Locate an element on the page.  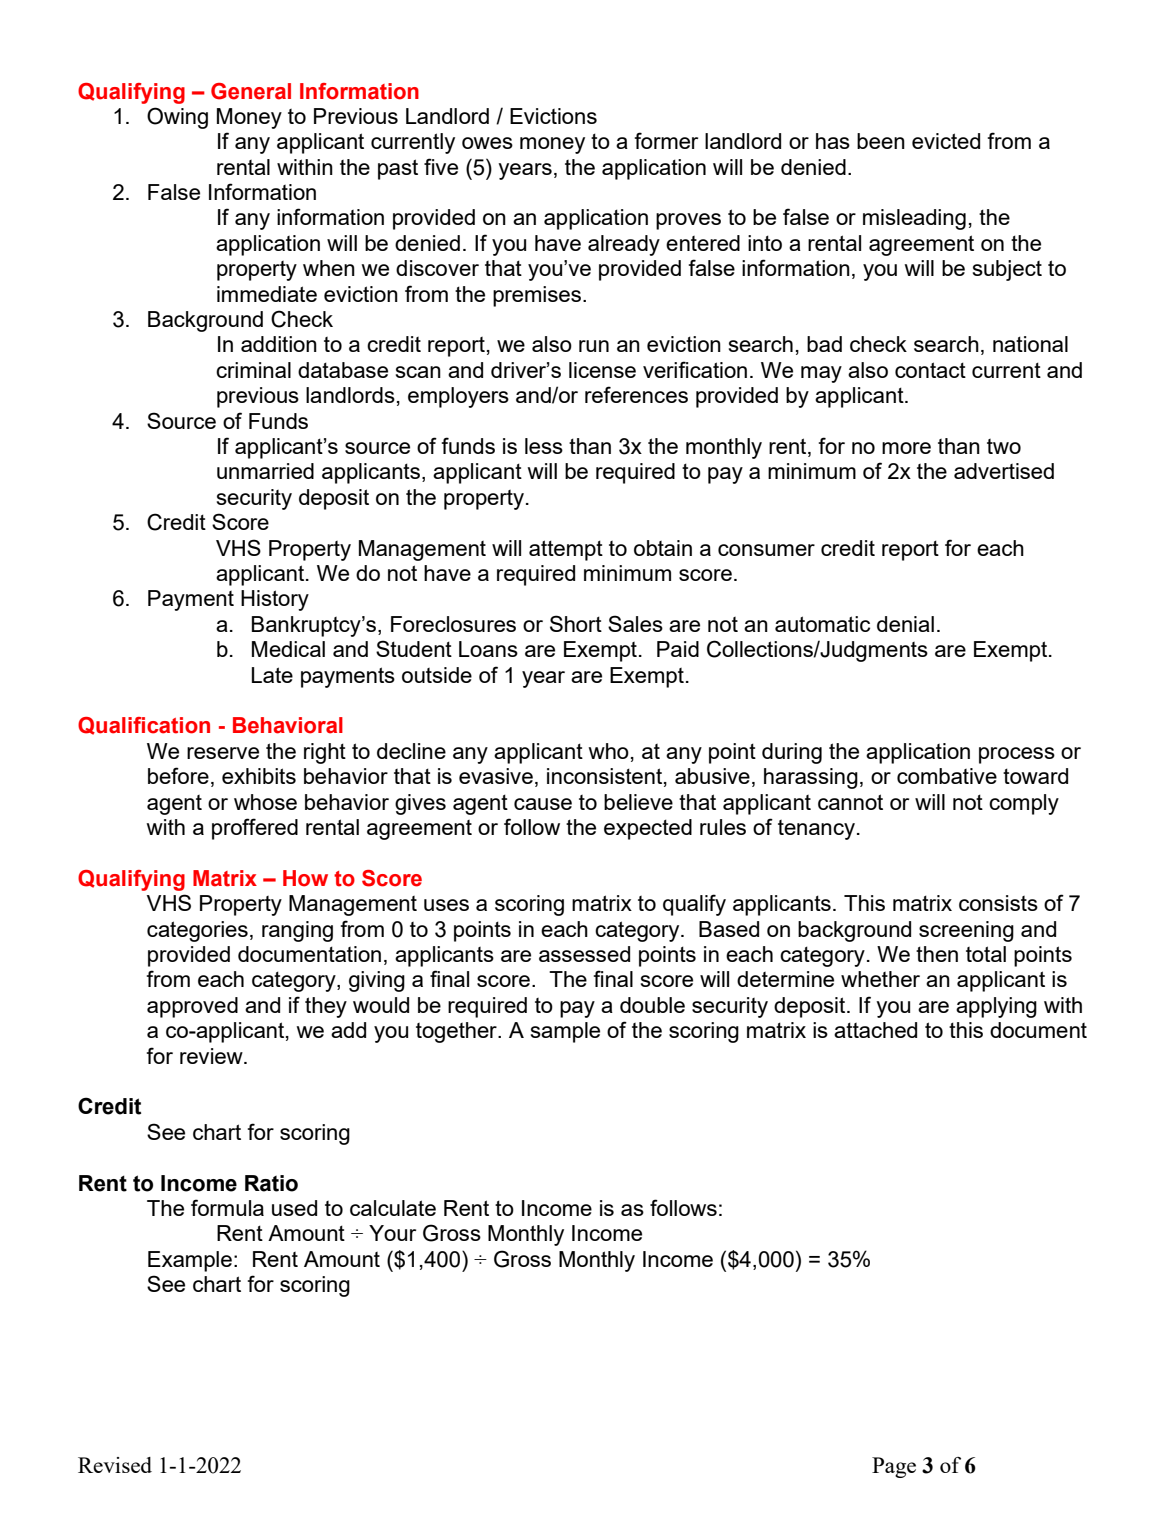
Your is located at coordinates (392, 1233).
